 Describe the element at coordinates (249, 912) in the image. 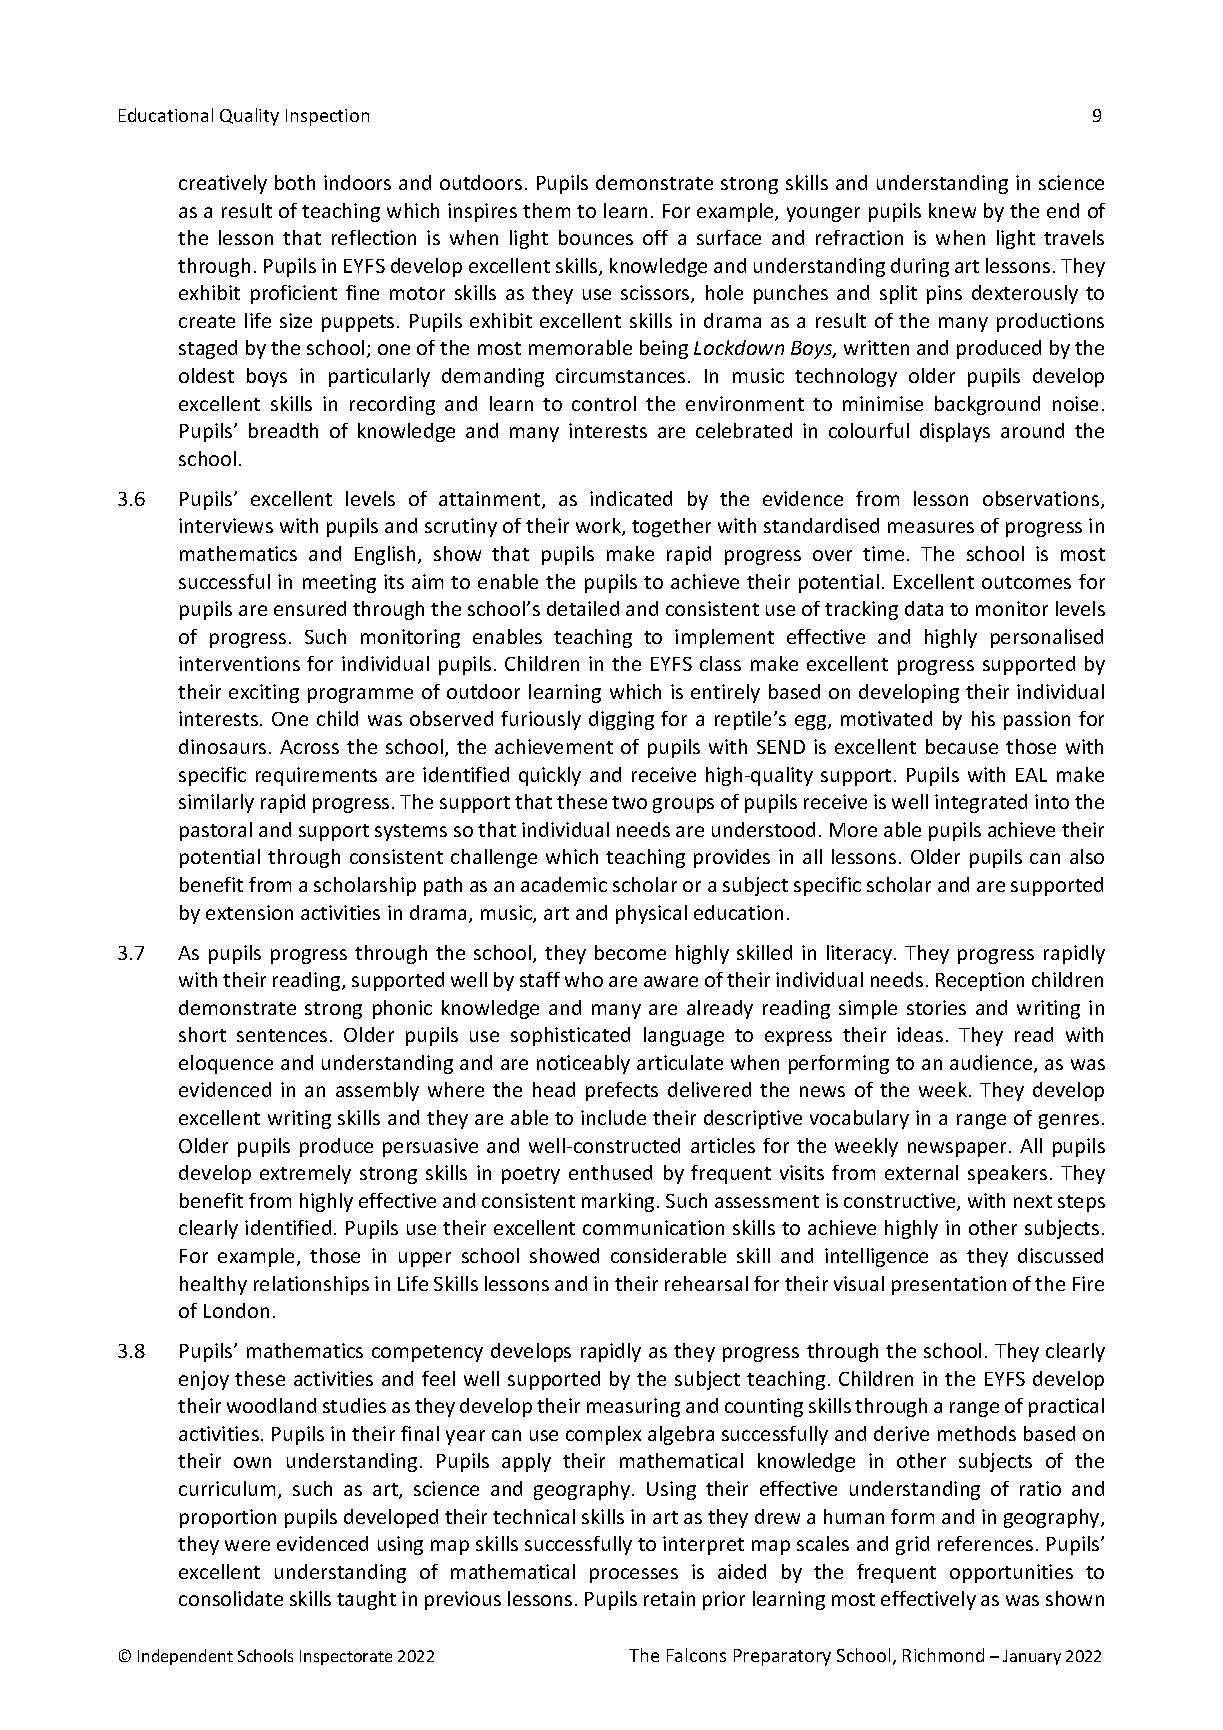

I see `extension` at that location.
